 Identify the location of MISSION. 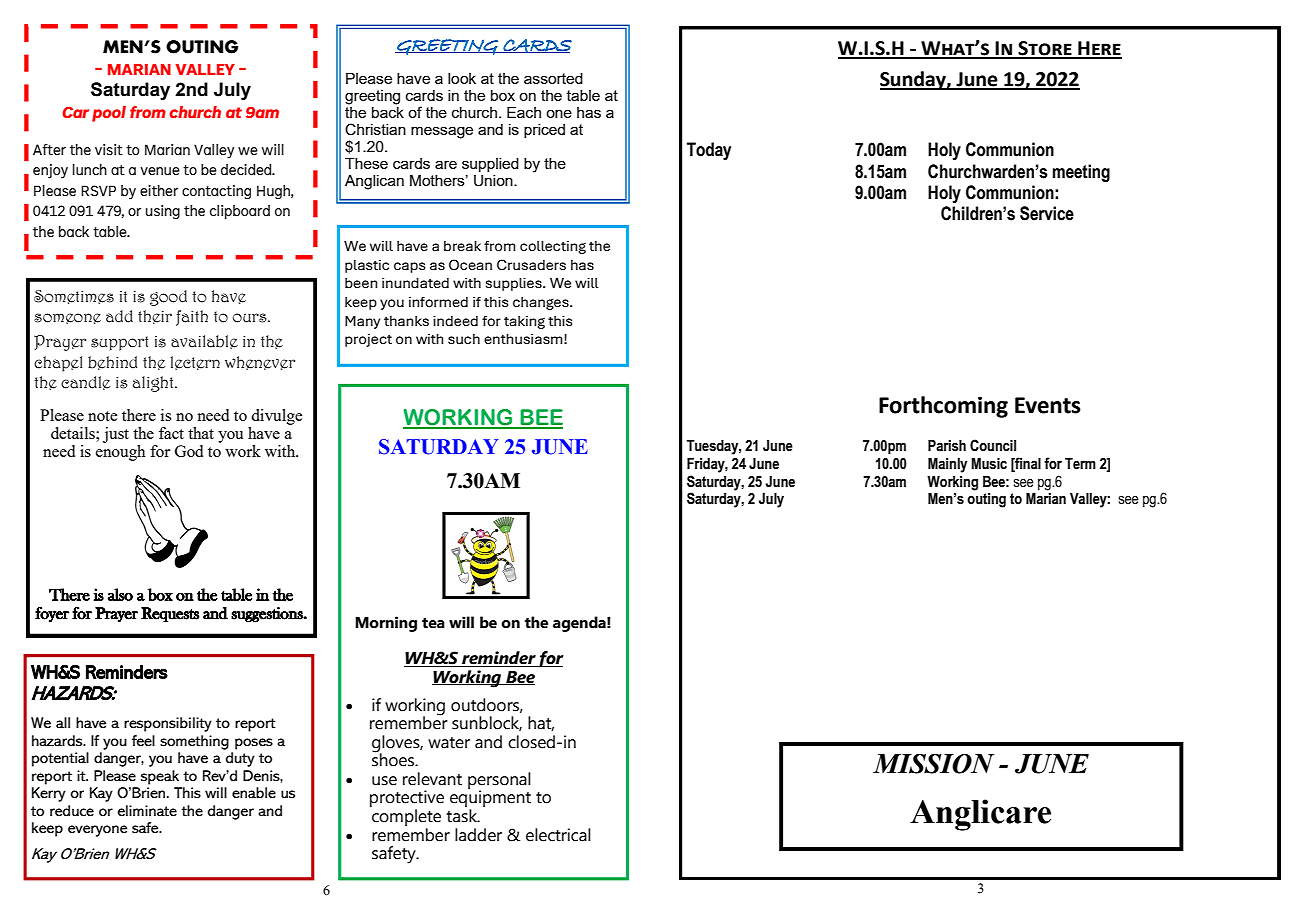
(933, 763).
